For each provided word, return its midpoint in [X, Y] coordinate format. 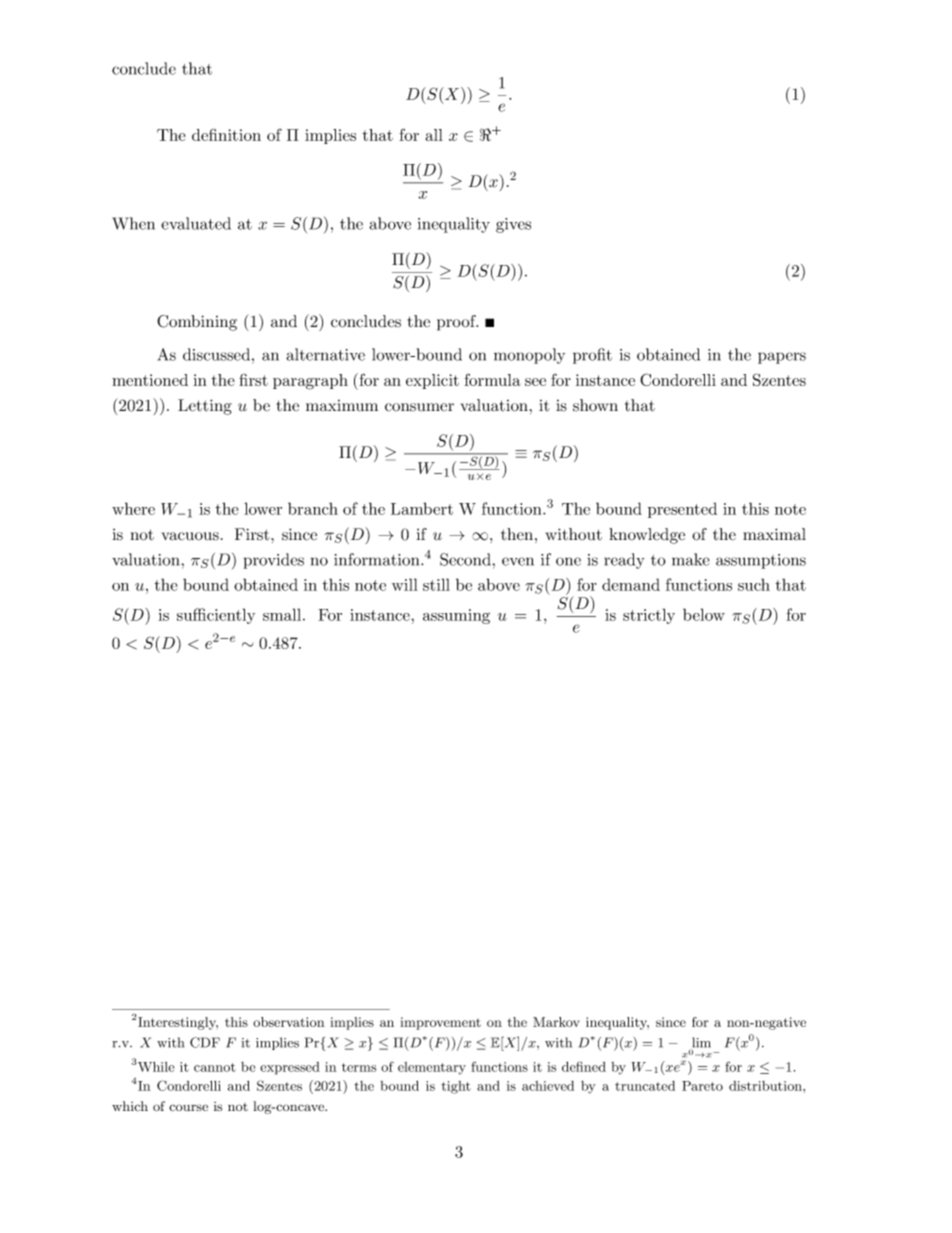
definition [226, 134]
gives [513, 225]
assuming [456, 616]
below [704, 614]
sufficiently [216, 616]
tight [456, 1087]
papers [782, 358]
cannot [215, 1067]
